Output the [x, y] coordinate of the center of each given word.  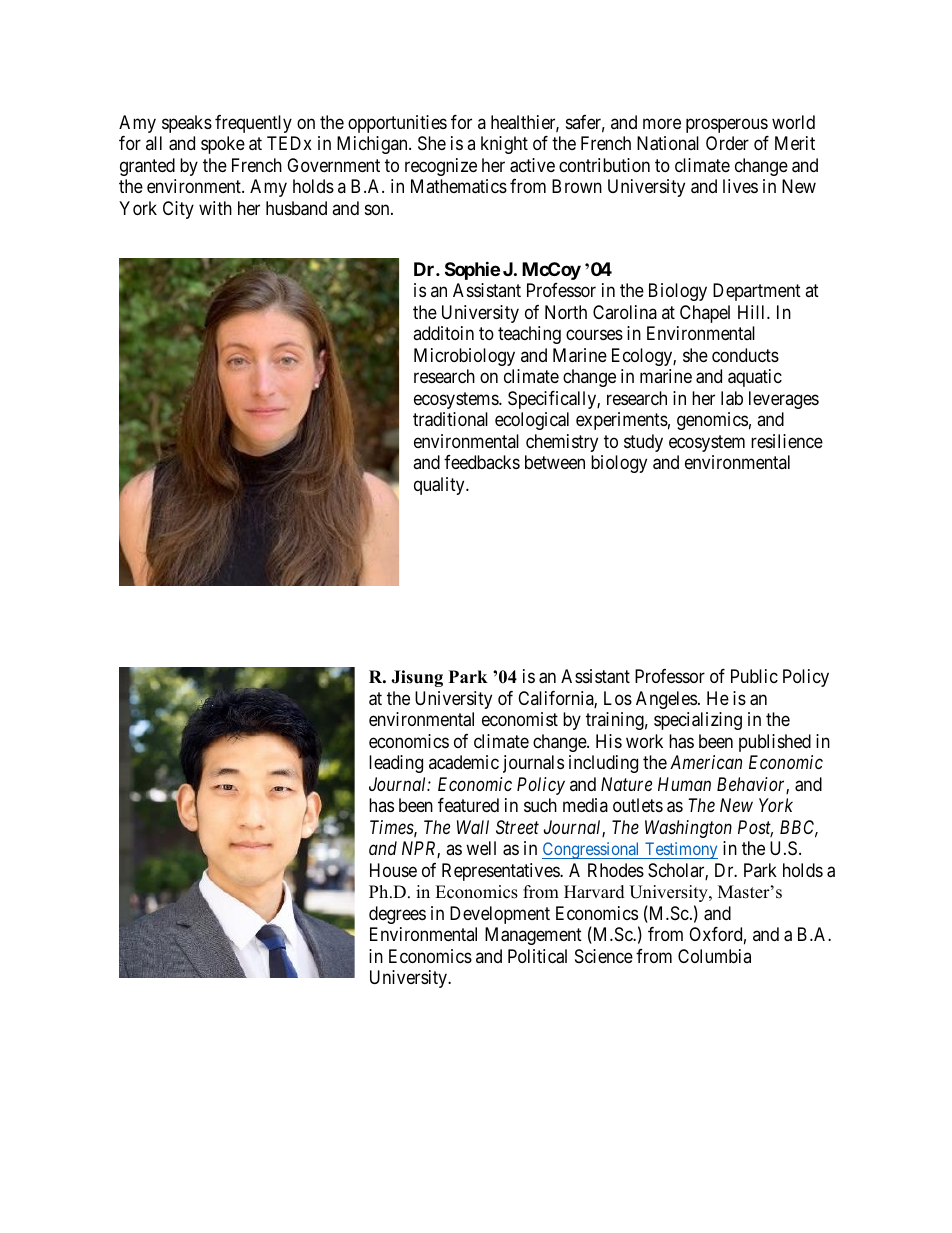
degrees [397, 915]
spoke [223, 145]
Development [500, 915]
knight [504, 145]
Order [727, 143]
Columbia [714, 956]
